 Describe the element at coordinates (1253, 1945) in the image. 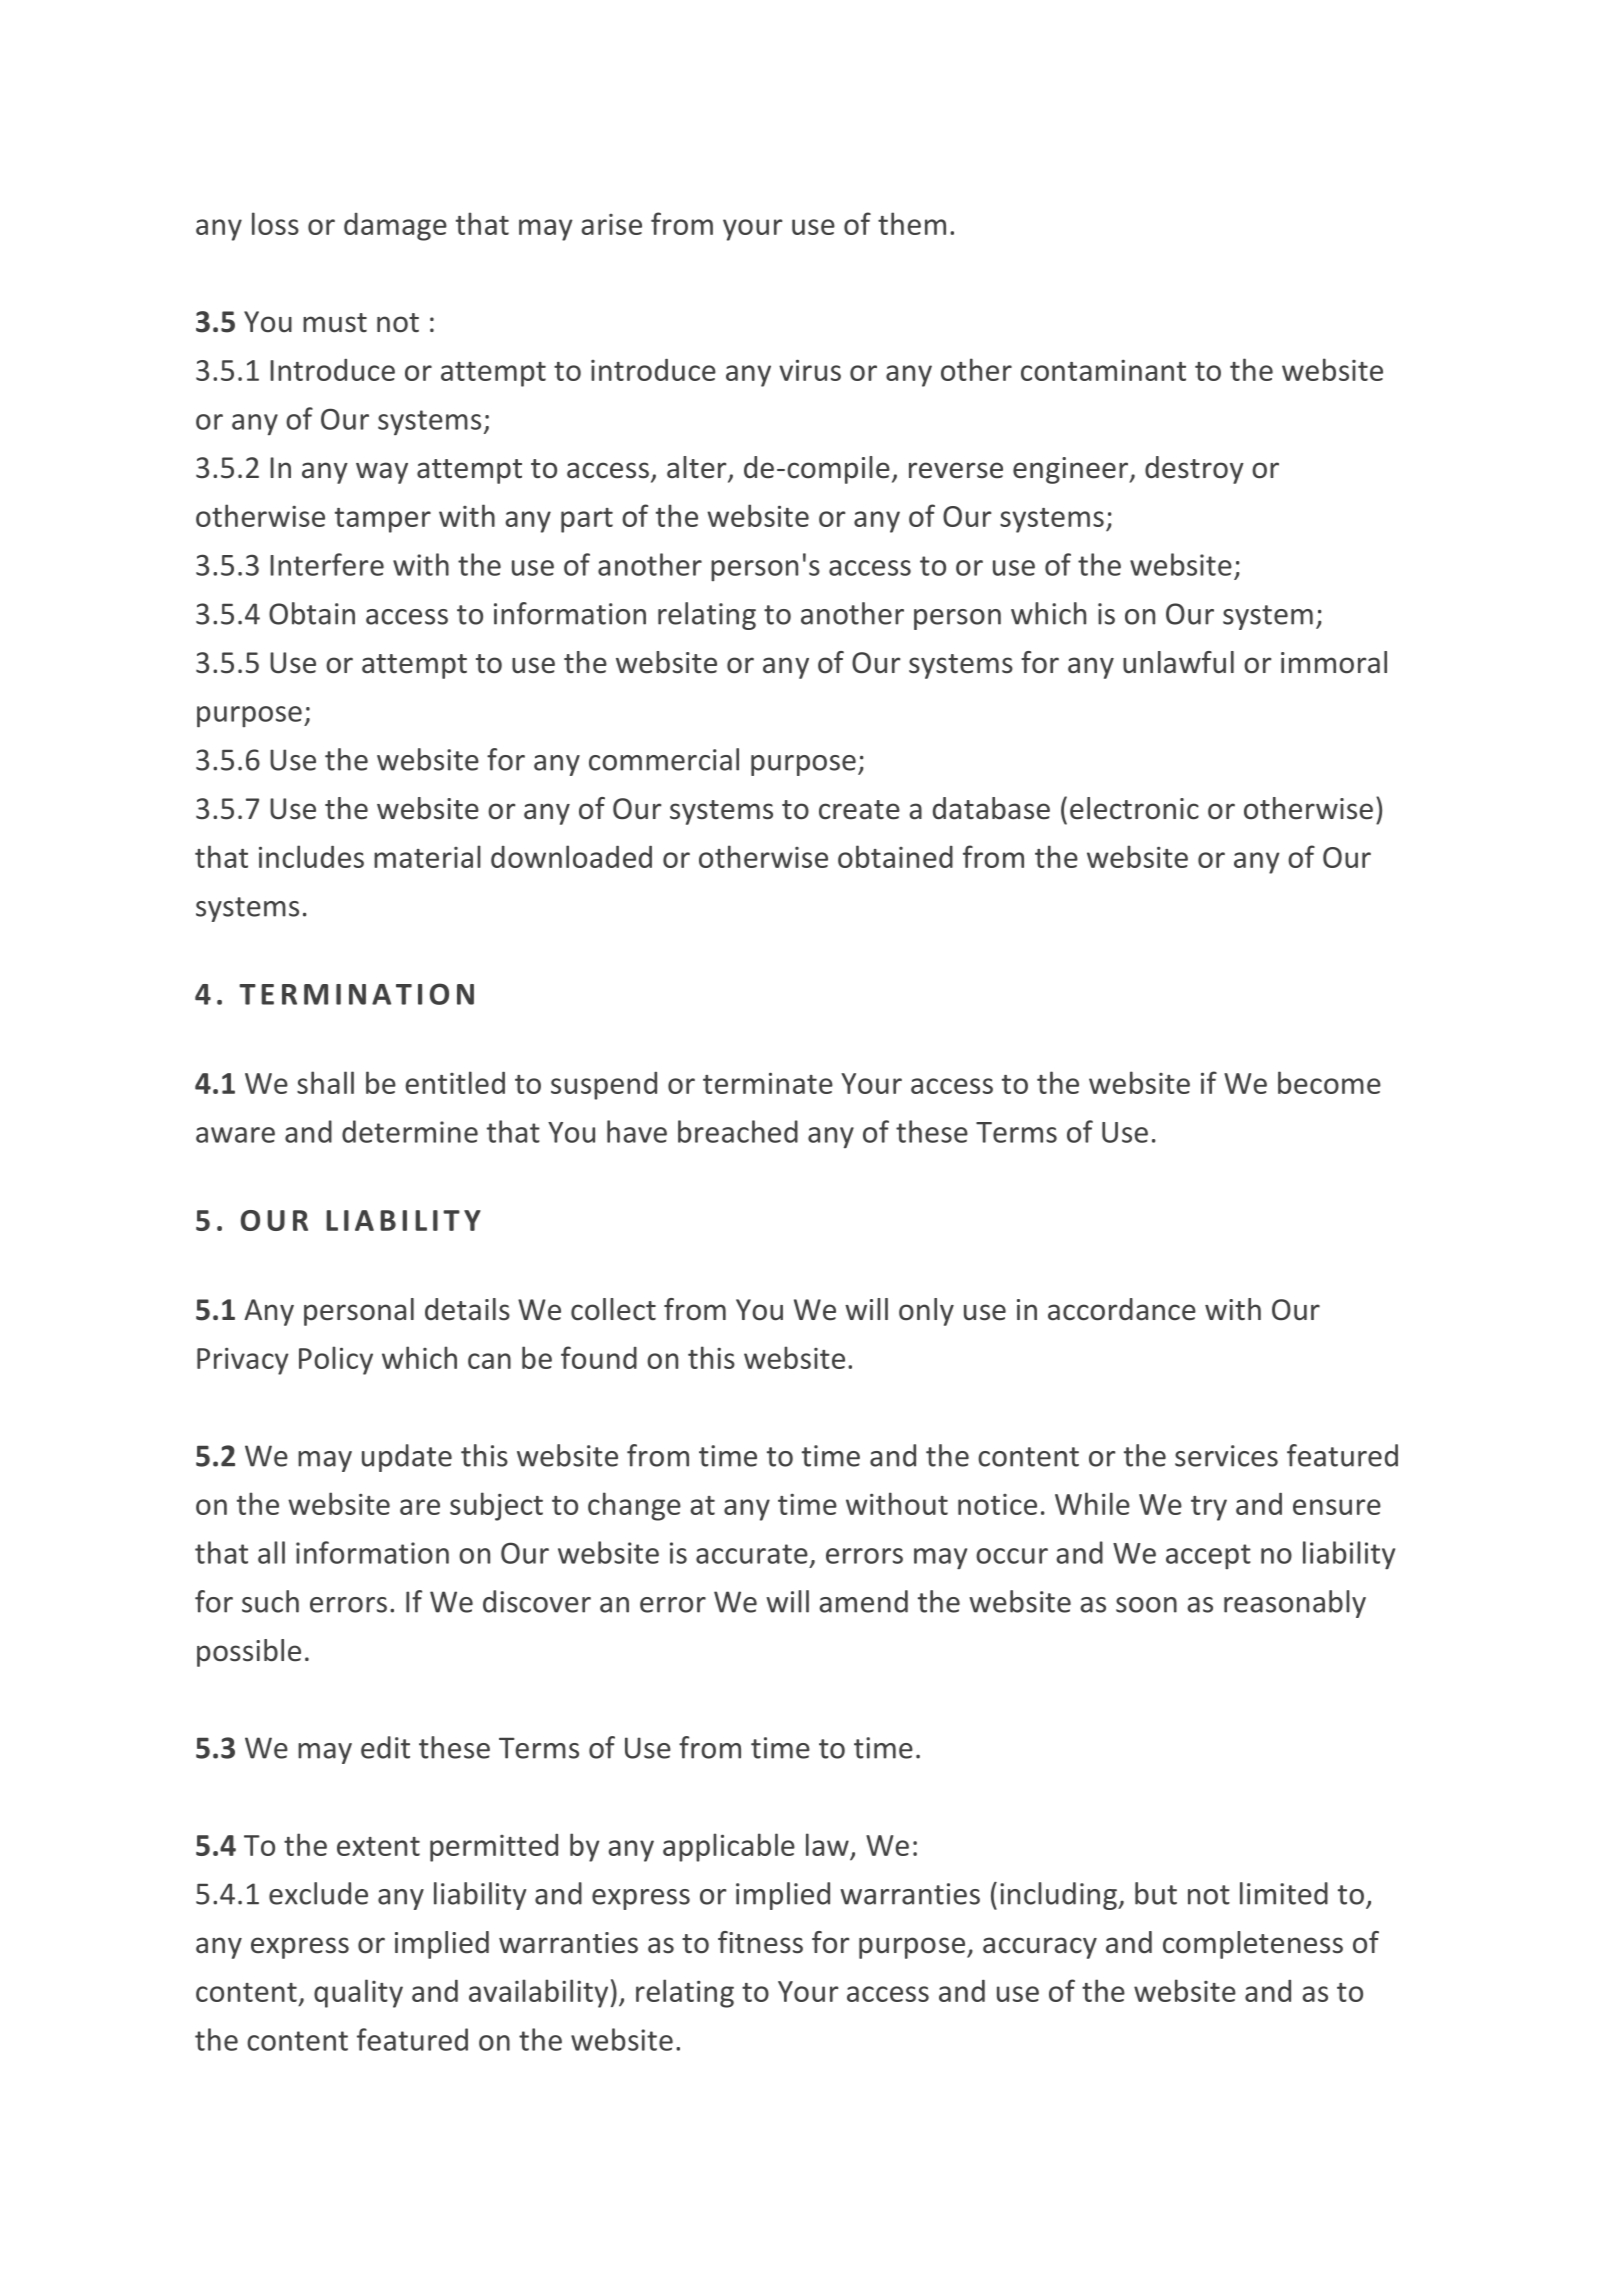

I see `completeness` at that location.
